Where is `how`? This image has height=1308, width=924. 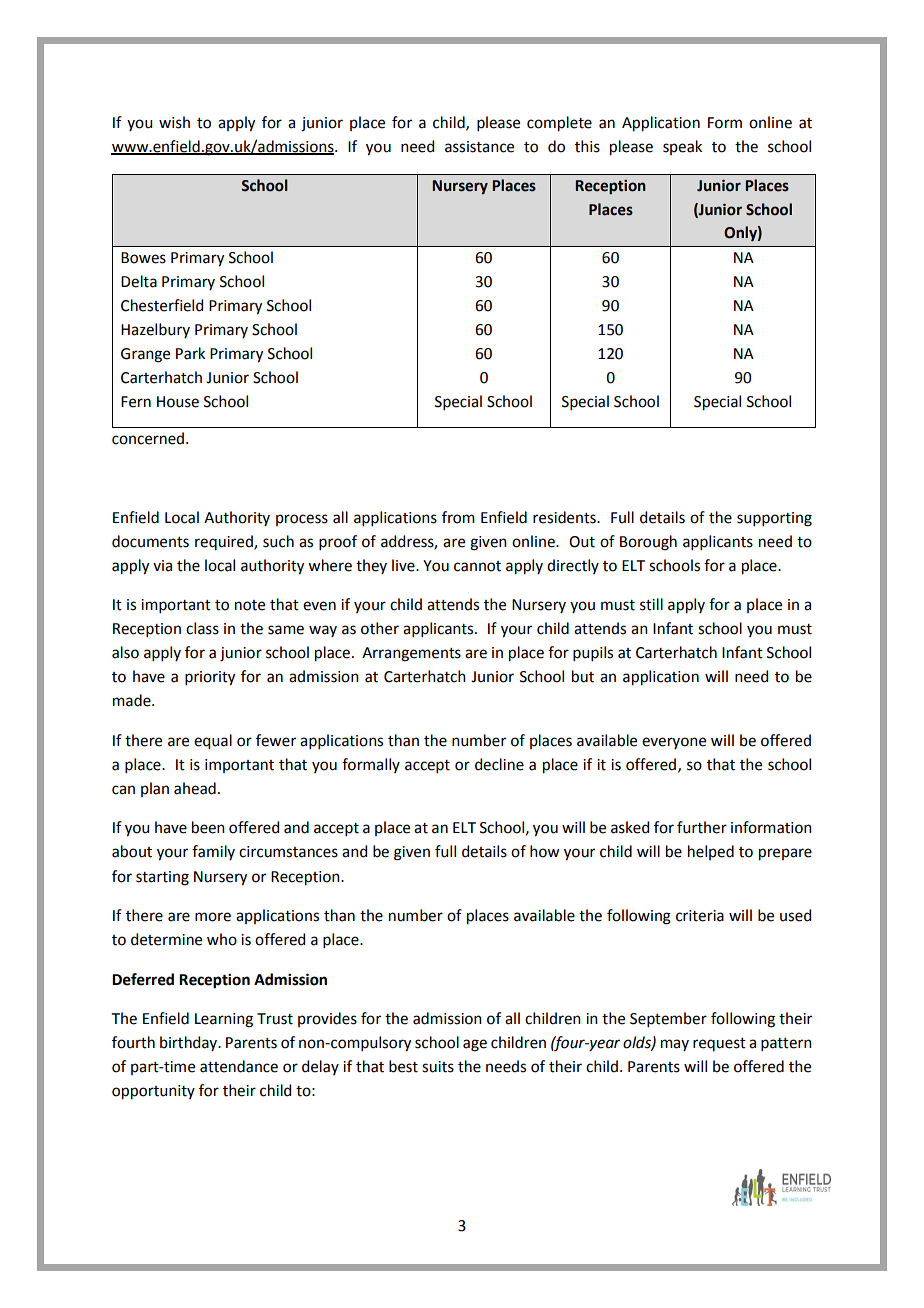 how is located at coordinates (544, 851).
